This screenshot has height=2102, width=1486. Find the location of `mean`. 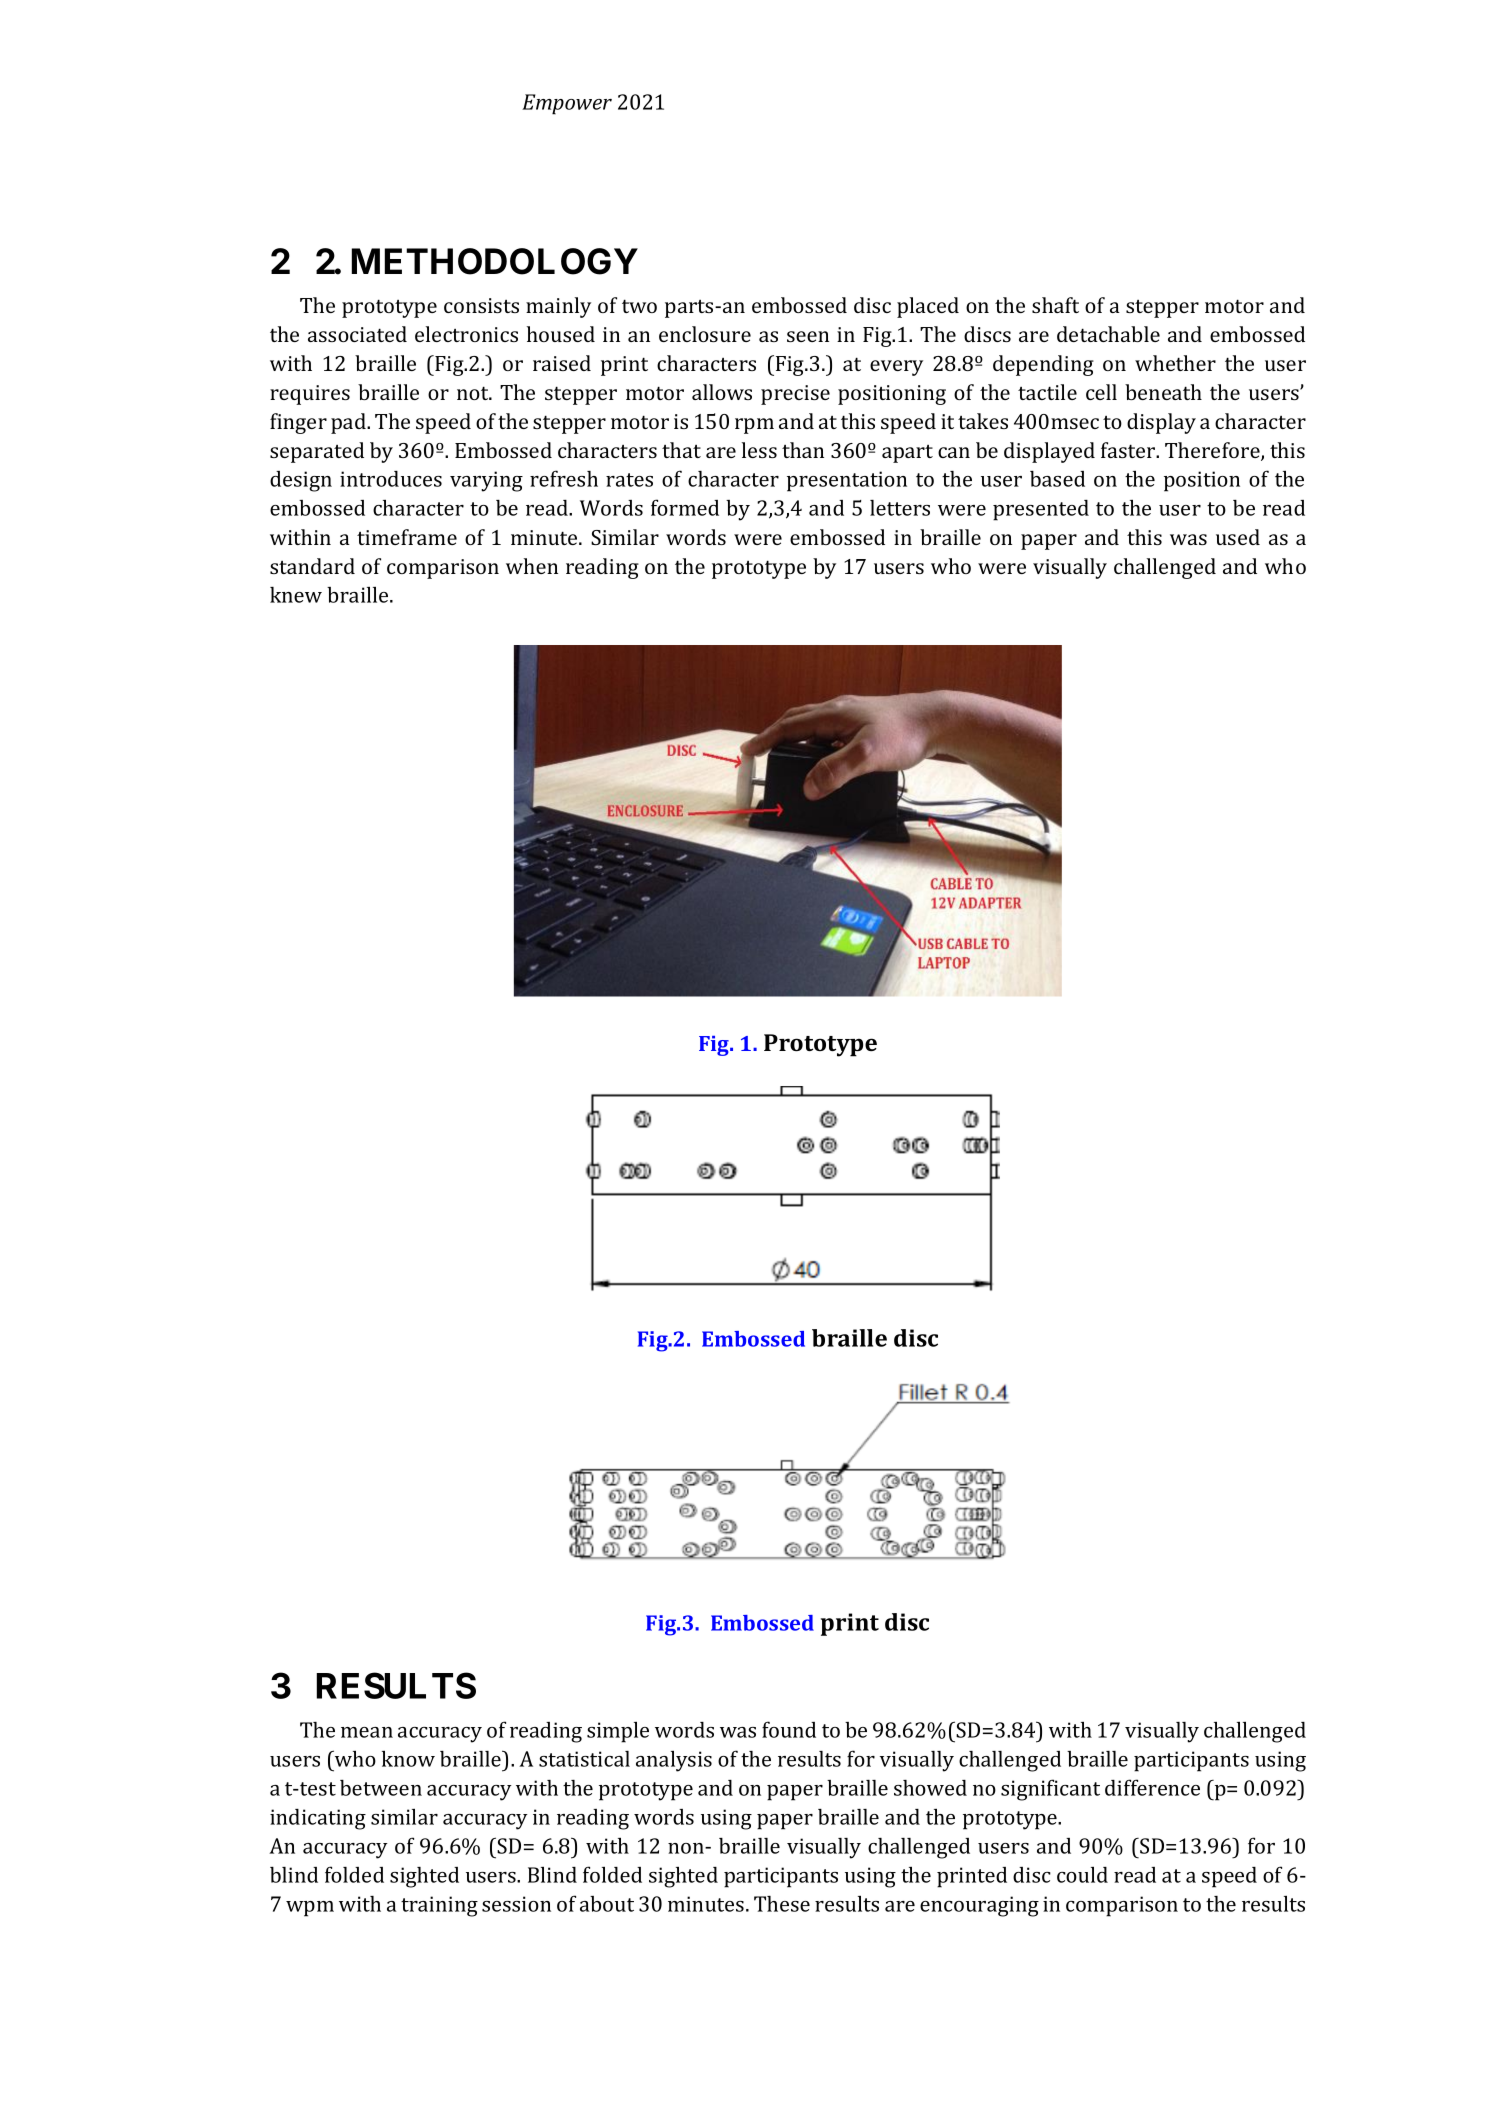

mean is located at coordinates (367, 1732).
